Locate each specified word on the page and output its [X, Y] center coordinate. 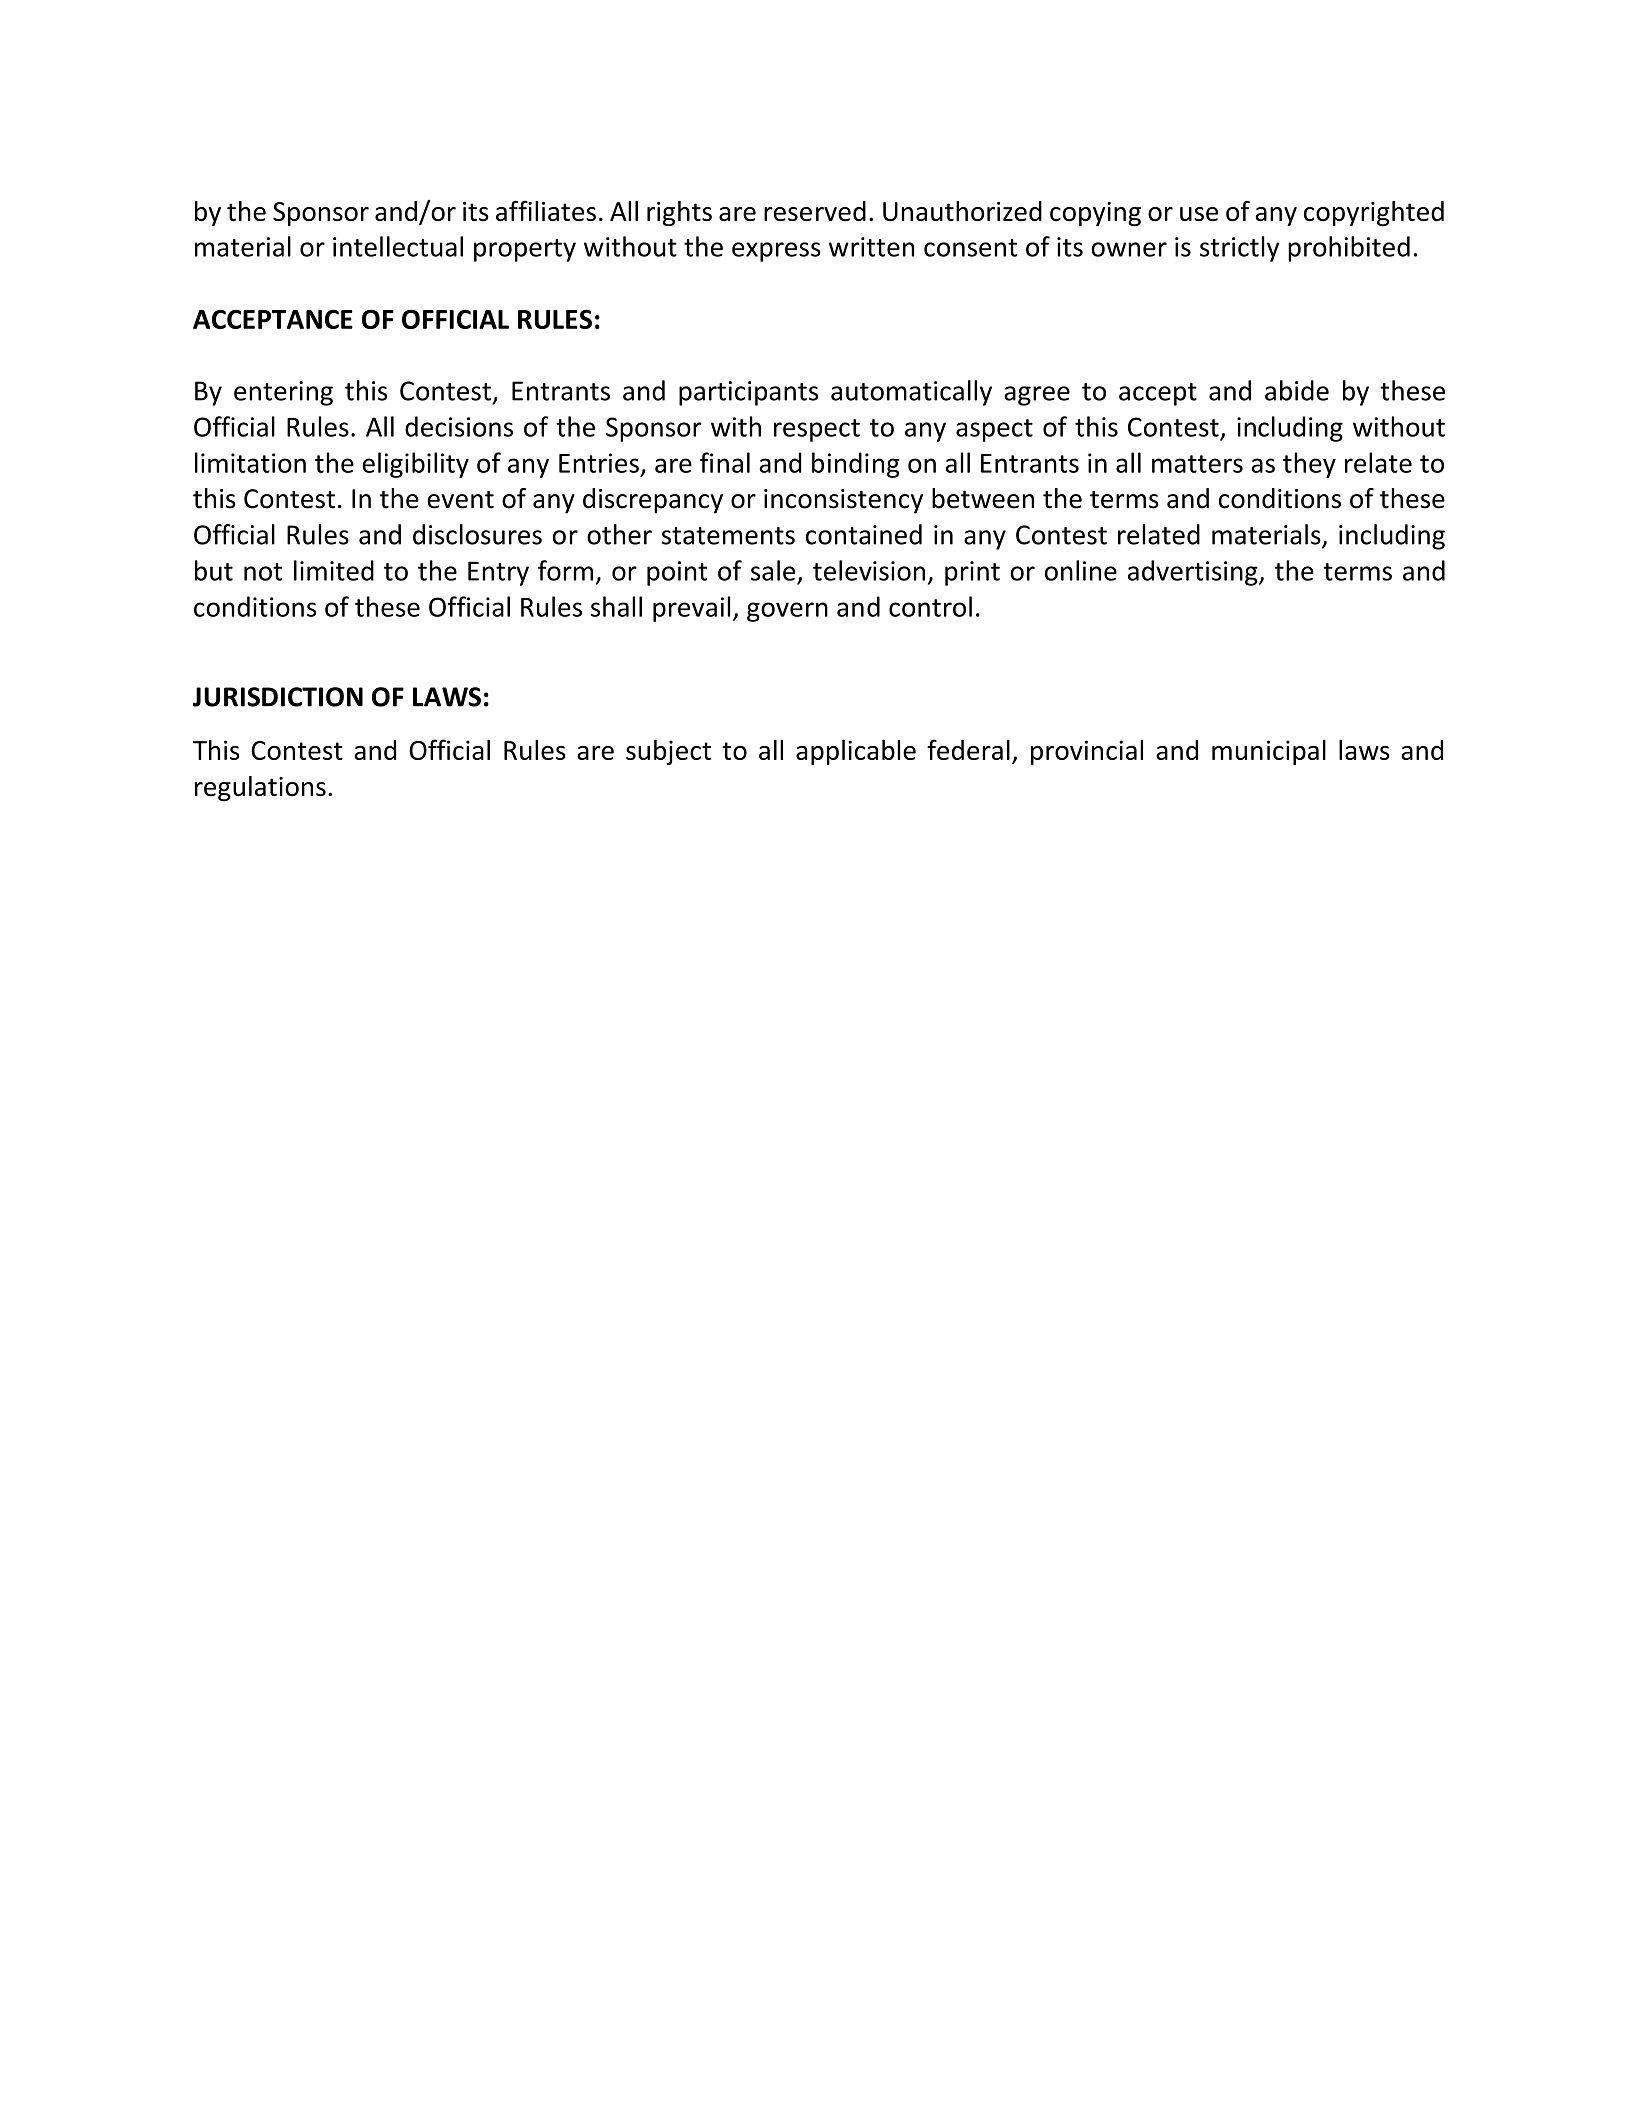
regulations [260, 788]
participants [748, 393]
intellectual [398, 246]
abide [1297, 390]
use [1199, 214]
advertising [1194, 573]
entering [283, 393]
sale [773, 570]
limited [334, 570]
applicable [856, 752]
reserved [815, 211]
